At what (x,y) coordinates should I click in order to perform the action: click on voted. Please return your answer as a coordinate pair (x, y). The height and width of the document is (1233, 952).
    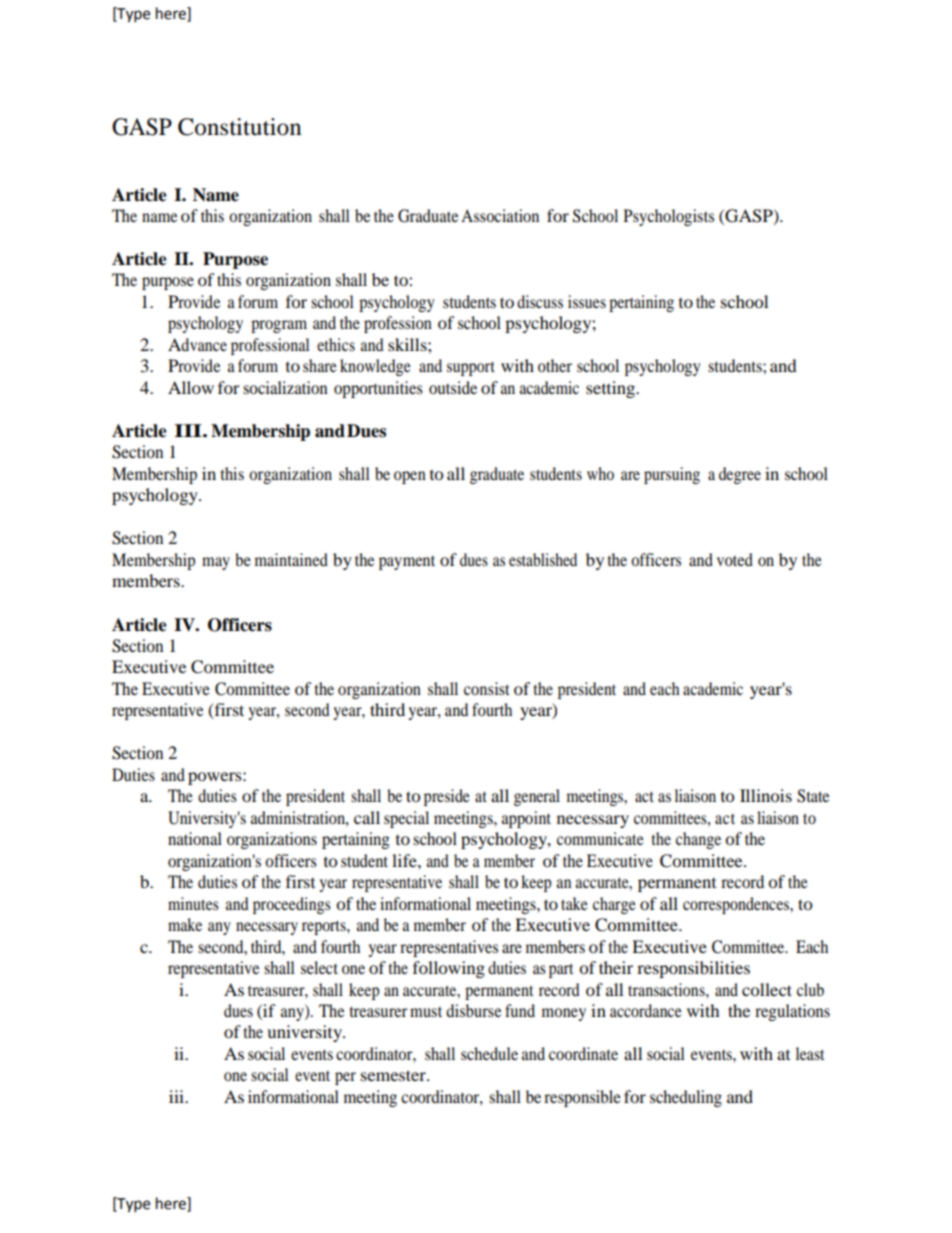
    Looking at the image, I should click on (735, 559).
